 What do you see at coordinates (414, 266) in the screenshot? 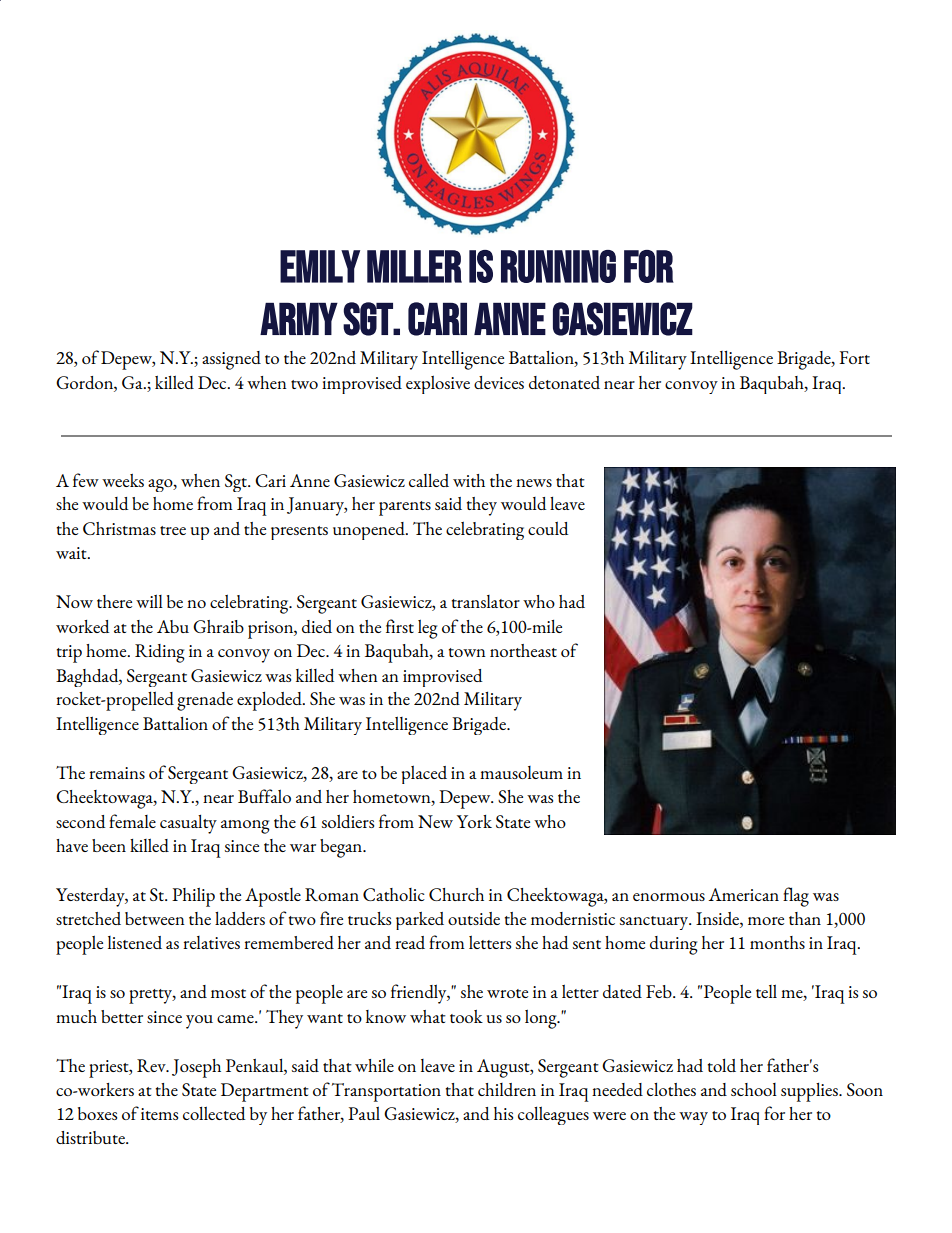
I see `Miller` at bounding box center [414, 266].
